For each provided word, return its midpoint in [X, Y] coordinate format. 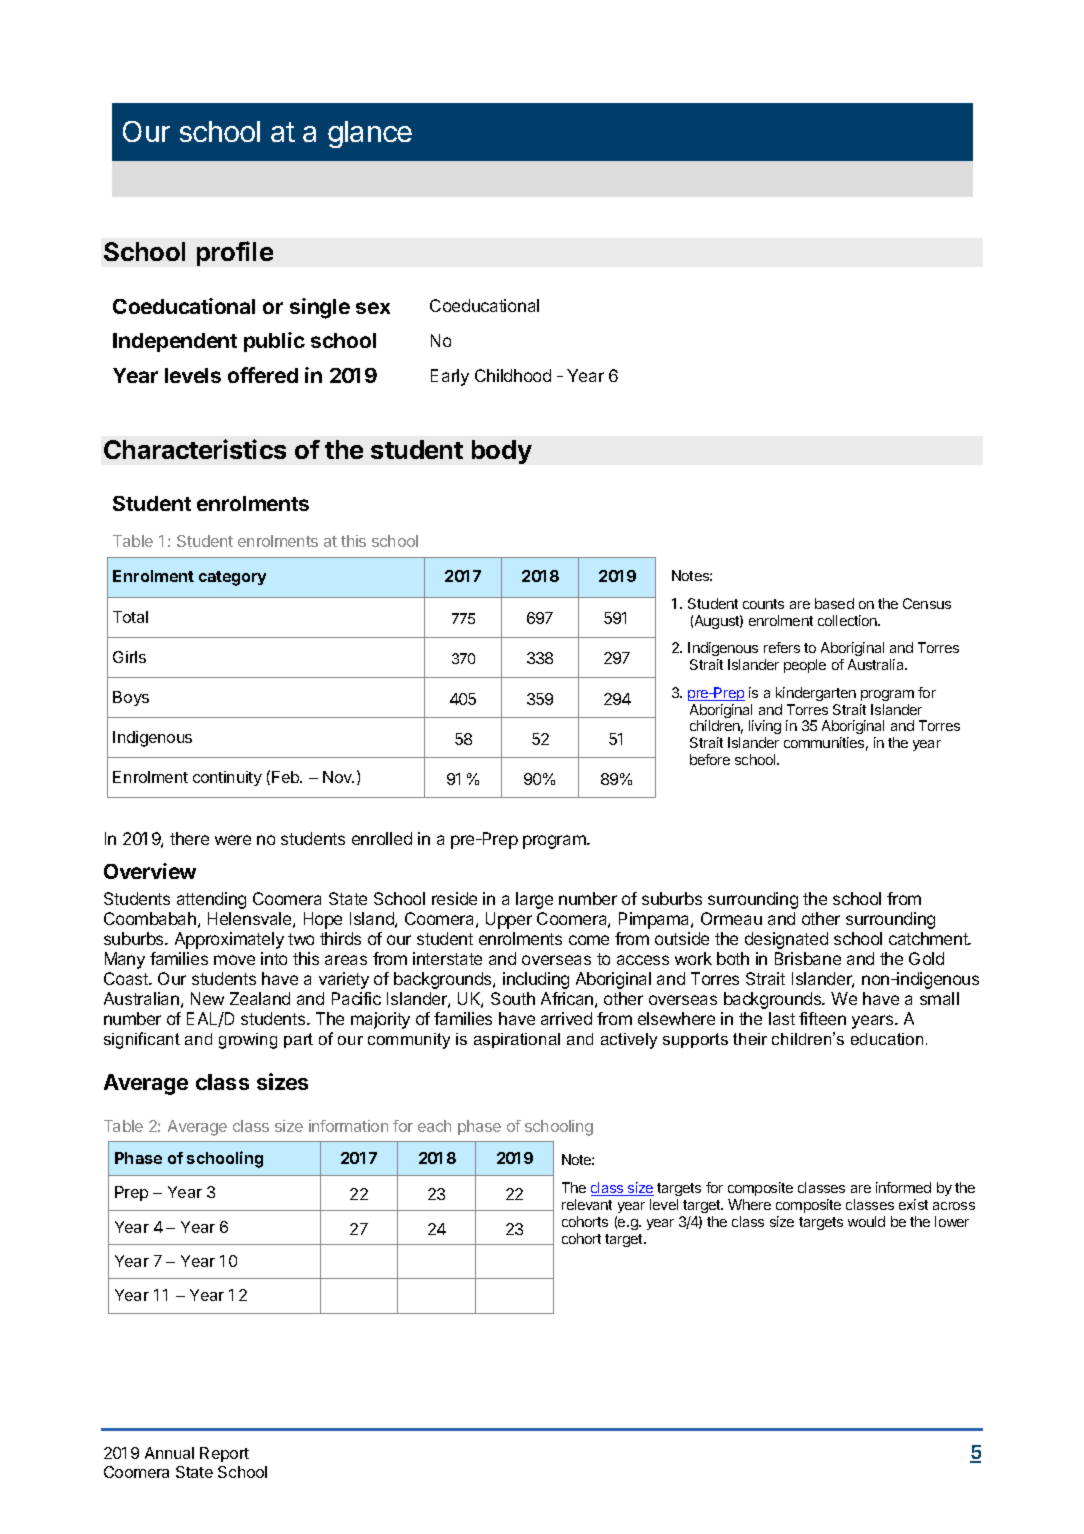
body [502, 452]
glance [370, 134]
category [232, 578]
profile [235, 253]
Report [224, 1454]
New [207, 998]
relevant [587, 1204]
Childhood [513, 375]
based [834, 603]
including [536, 980]
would [866, 1221]
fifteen [822, 1018]
